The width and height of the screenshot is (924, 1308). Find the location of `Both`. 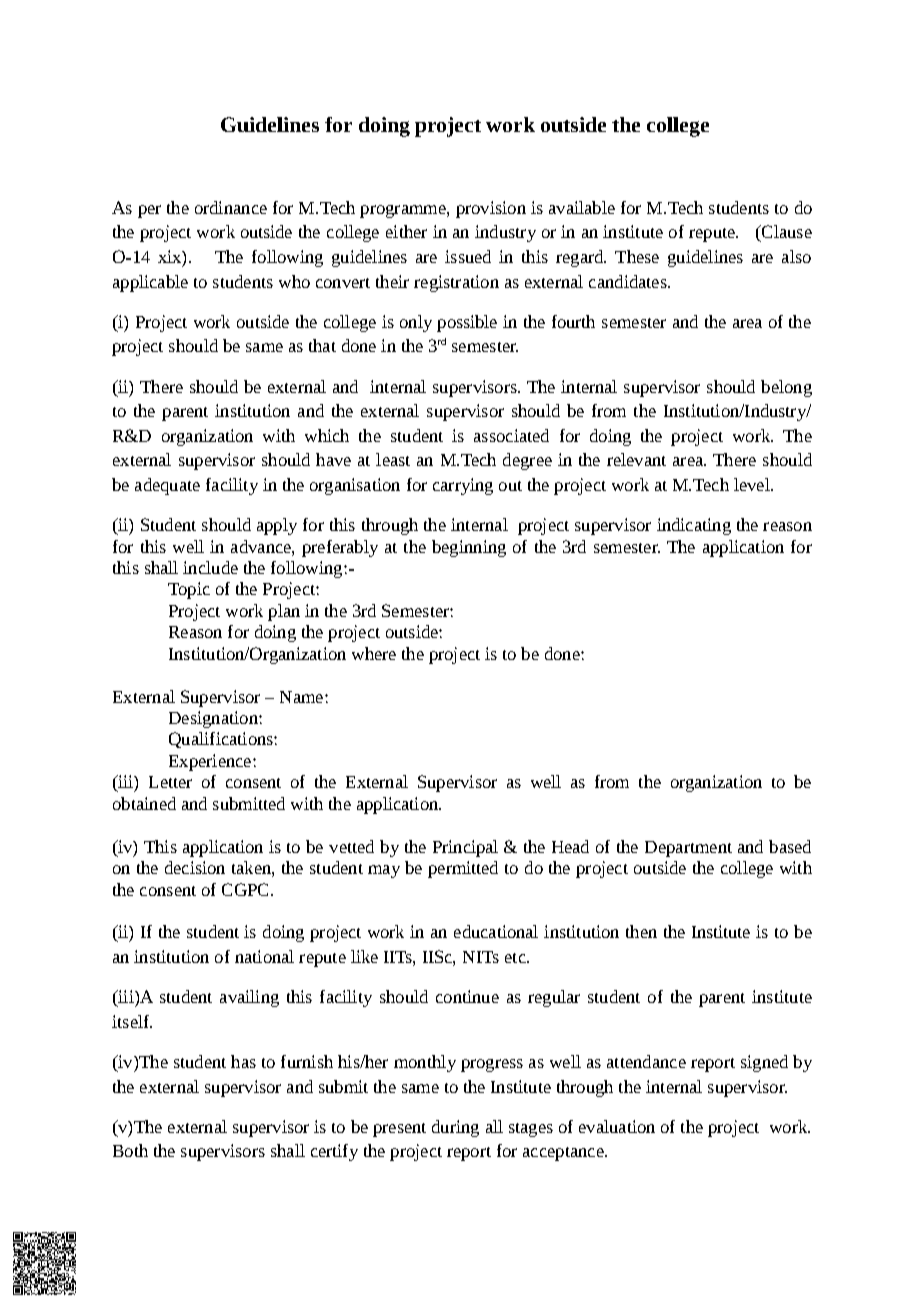

Both is located at coordinates (130, 1150).
